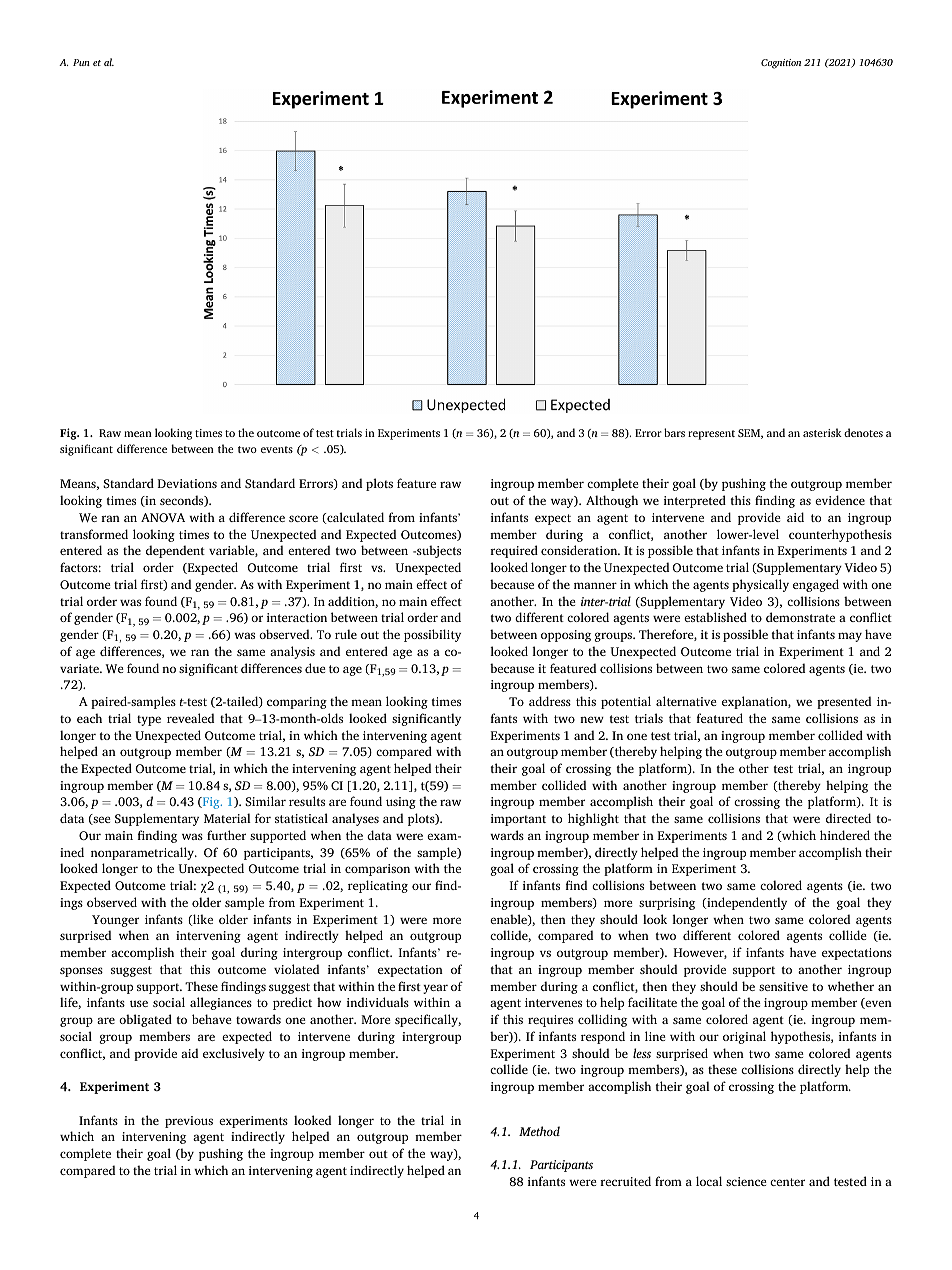  Describe the element at coordinates (800, 617) in the image. I see `demonstrate` at that location.
